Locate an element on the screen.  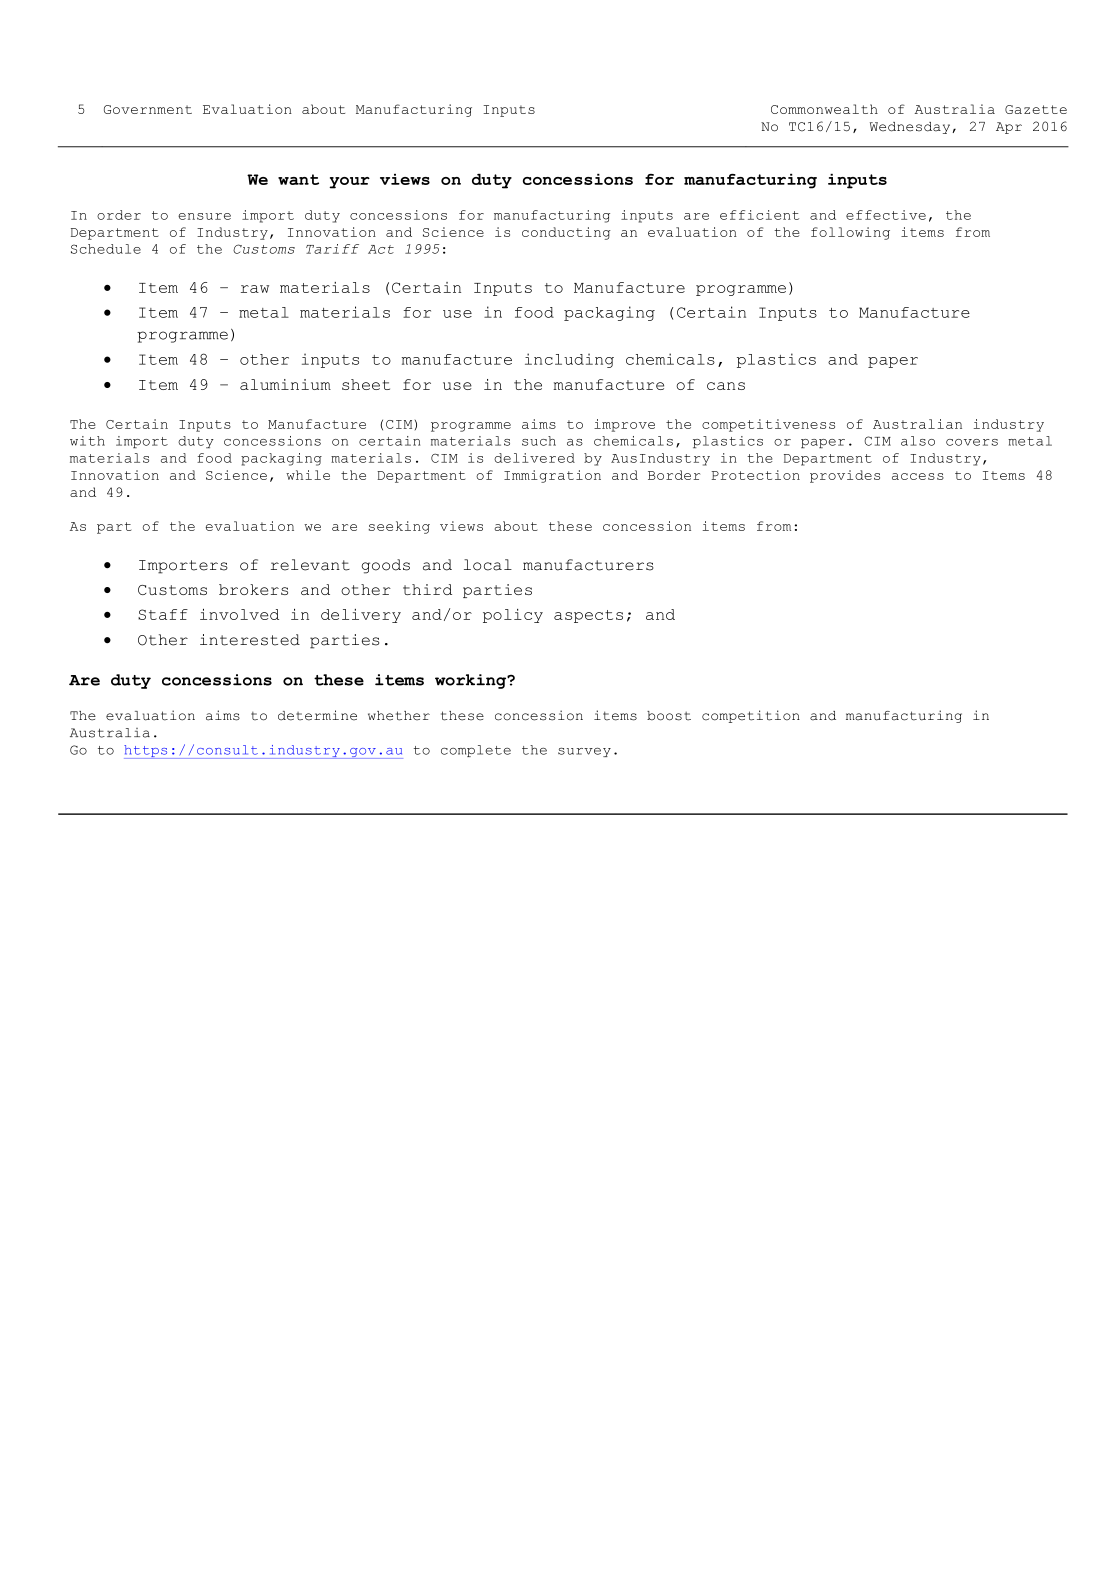
raw is located at coordinates (255, 289).
